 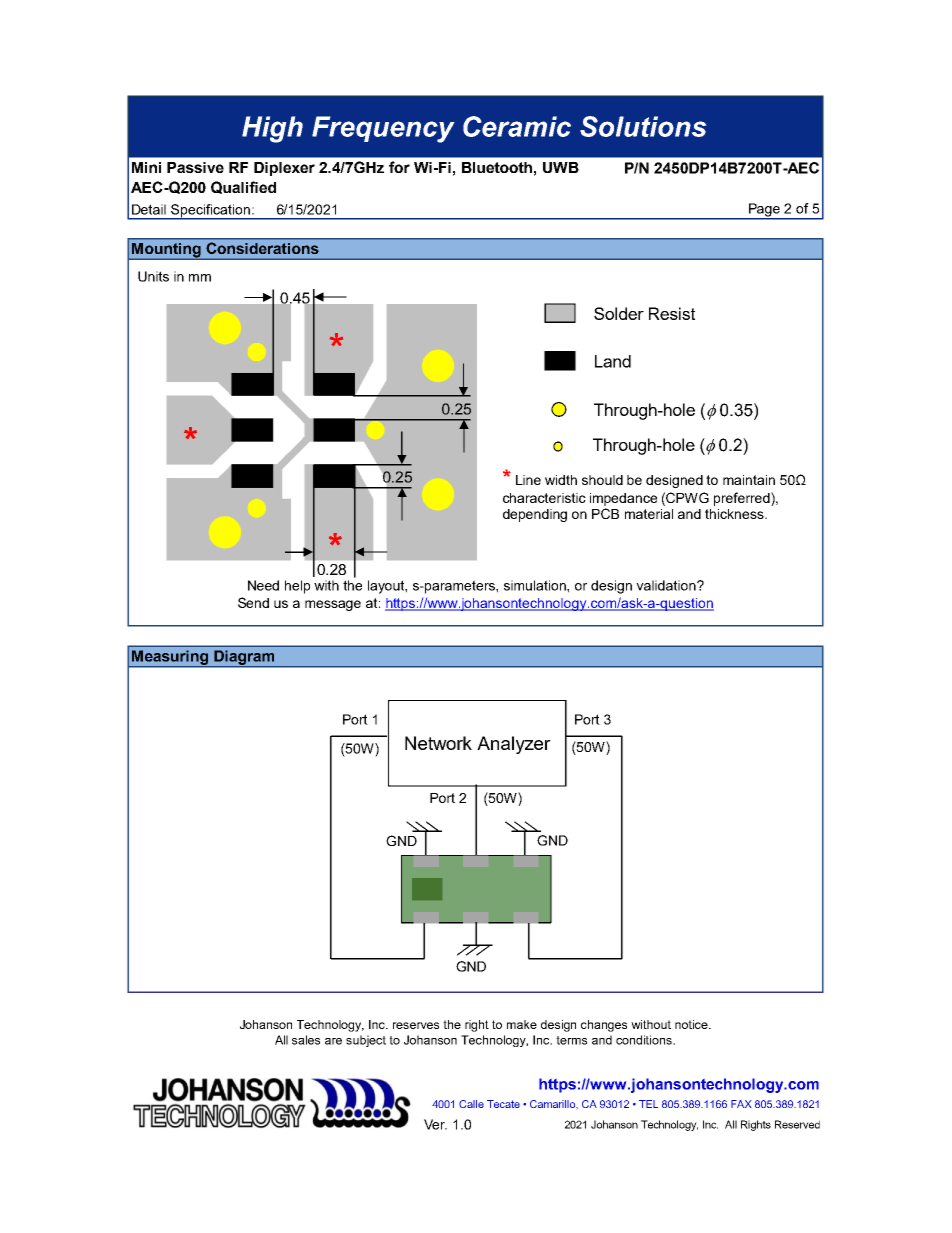 I want to click on Passive, so click(x=195, y=167).
